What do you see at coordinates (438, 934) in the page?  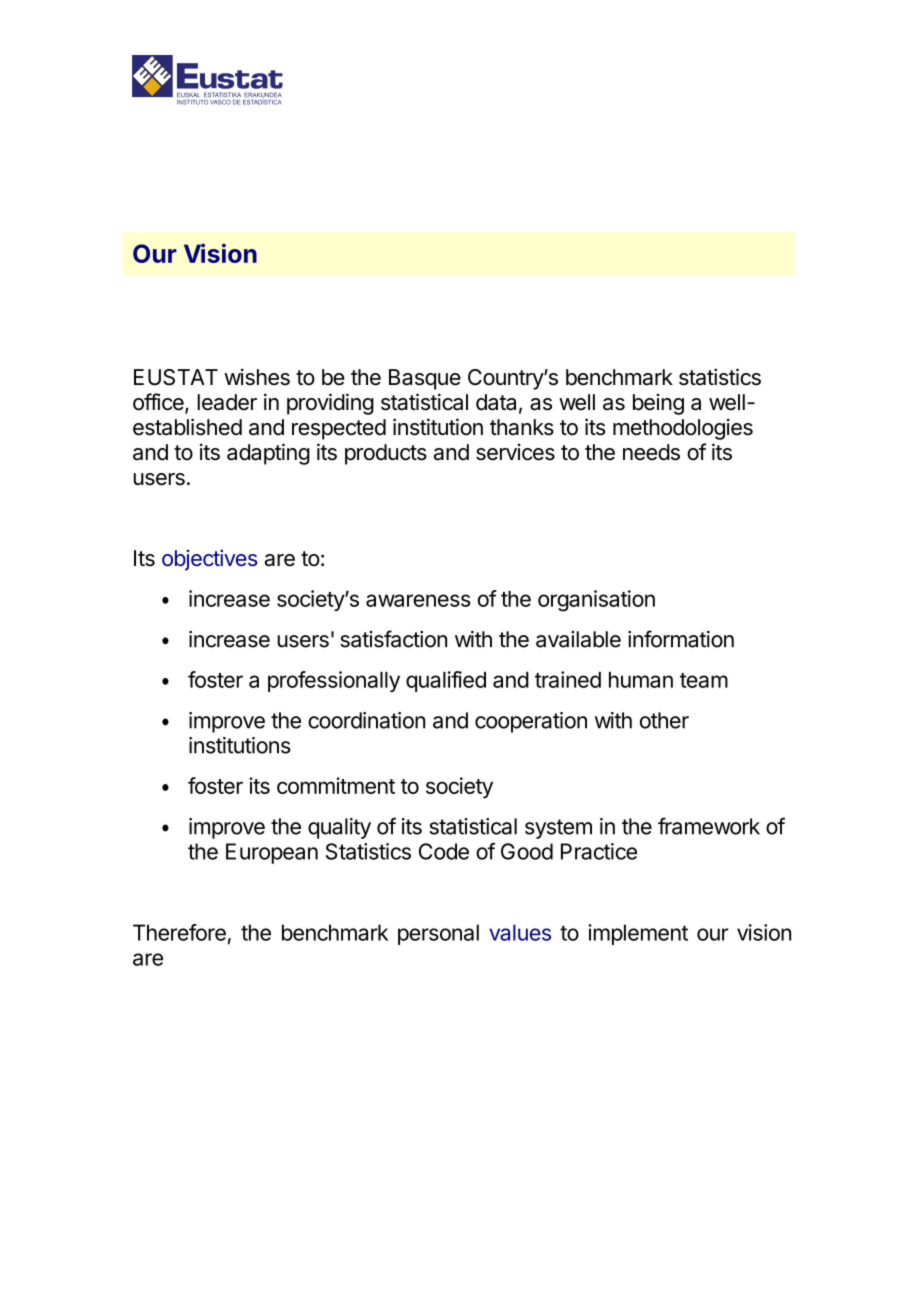 I see `personal` at bounding box center [438, 934].
